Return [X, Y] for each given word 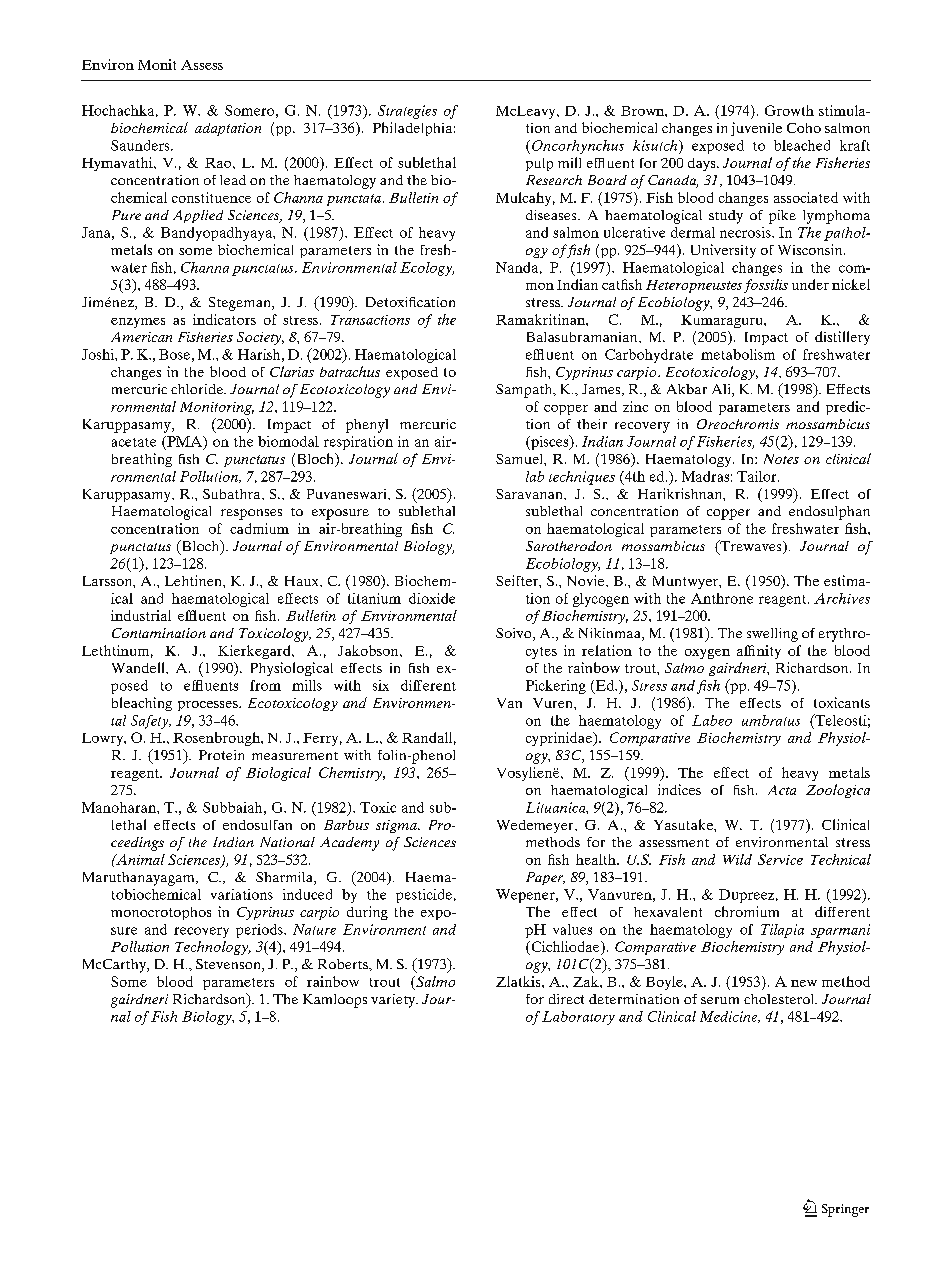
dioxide [432, 598]
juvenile [756, 129]
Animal [139, 859]
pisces [550, 442]
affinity [759, 652]
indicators [224, 319]
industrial [141, 615]
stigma [397, 826]
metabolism [738, 354]
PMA [185, 442]
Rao [219, 163]
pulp [539, 164]
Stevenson [229, 965]
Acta [782, 790]
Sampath [525, 391]
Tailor [758, 476]
